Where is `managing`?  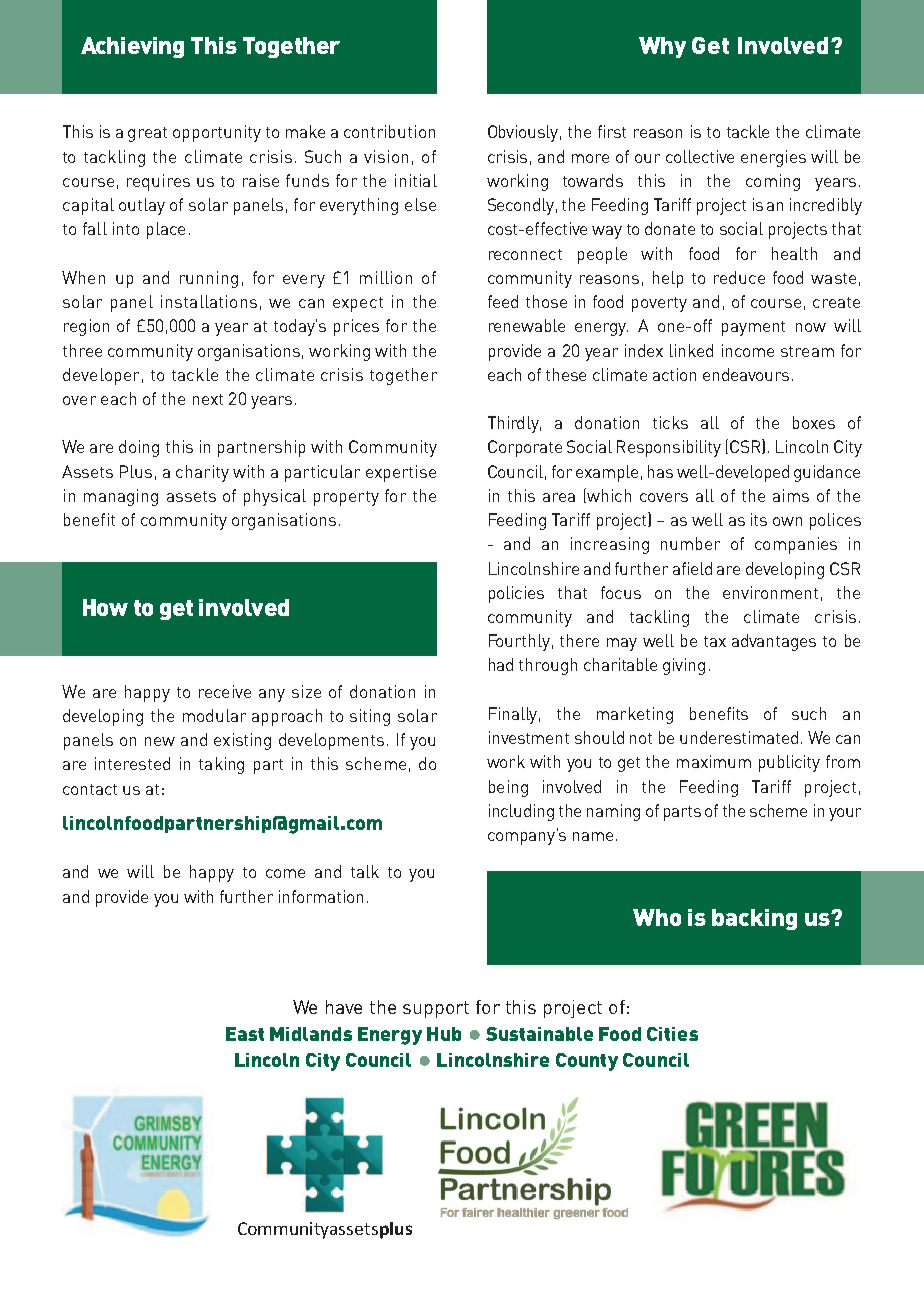
managing is located at coordinates (121, 497).
